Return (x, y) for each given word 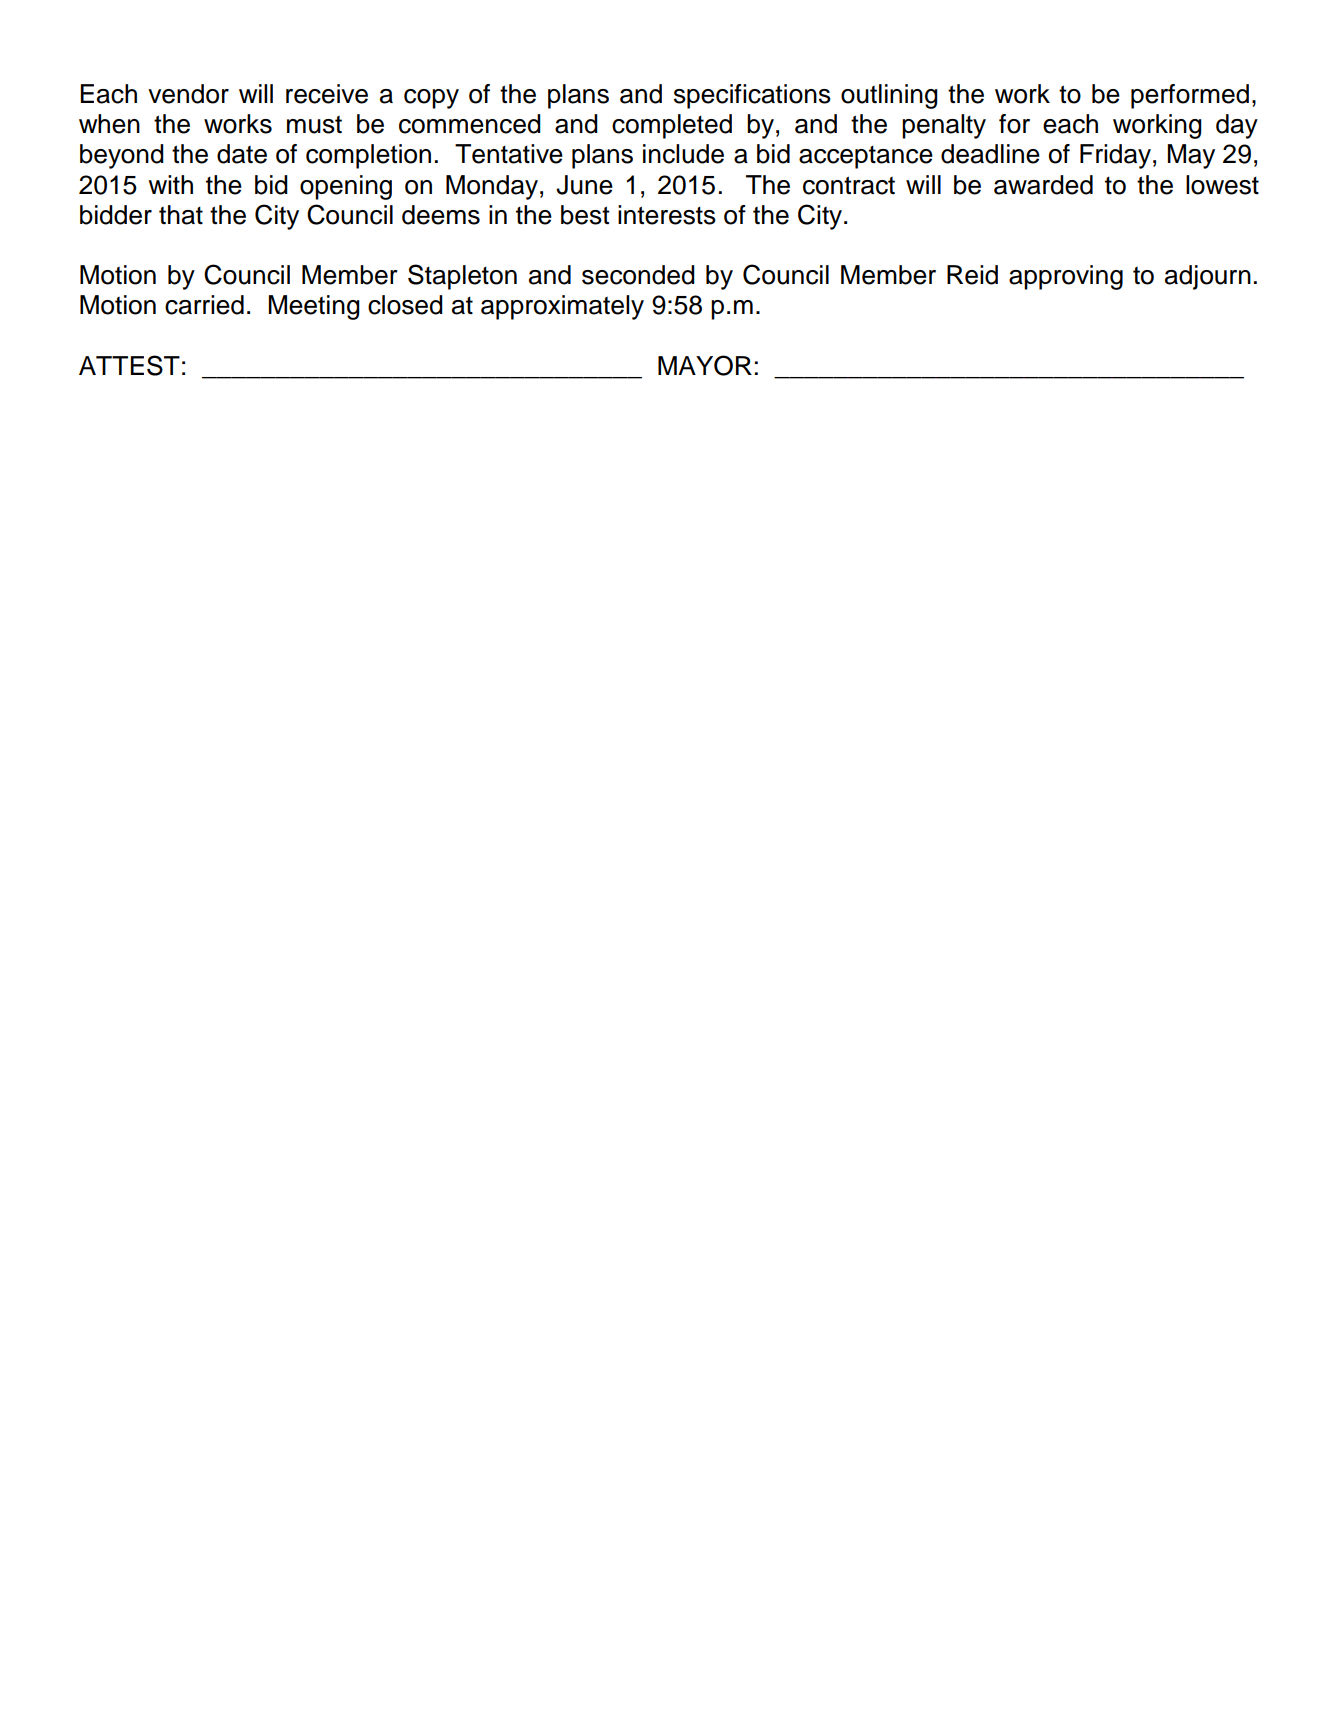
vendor (188, 94)
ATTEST (129, 365)
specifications (752, 96)
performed (1190, 96)
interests (667, 215)
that (181, 215)
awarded (1043, 185)
